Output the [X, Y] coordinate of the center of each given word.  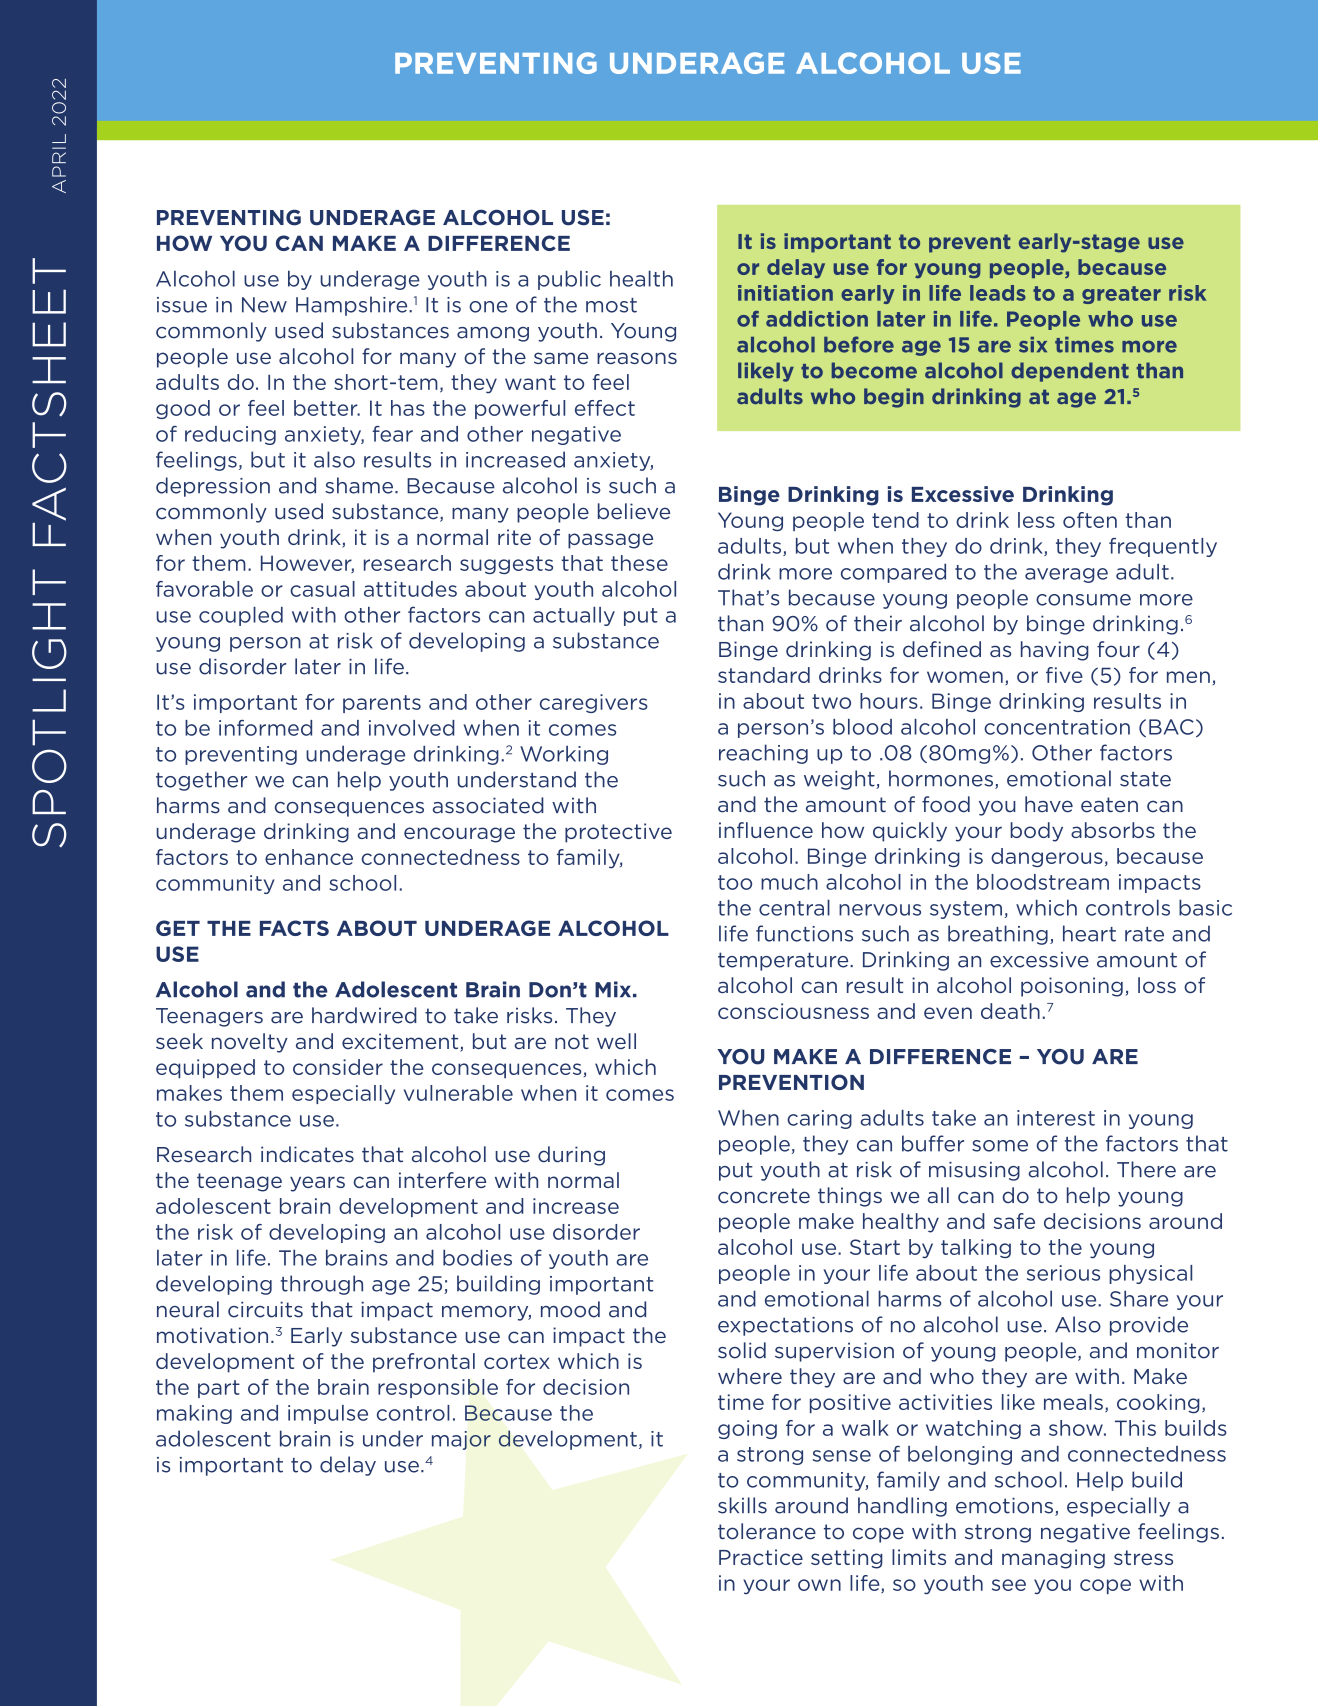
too [735, 882]
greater [1121, 295]
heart [1089, 933]
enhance [309, 857]
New [264, 305]
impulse [328, 1414]
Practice [761, 1557]
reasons [637, 358]
